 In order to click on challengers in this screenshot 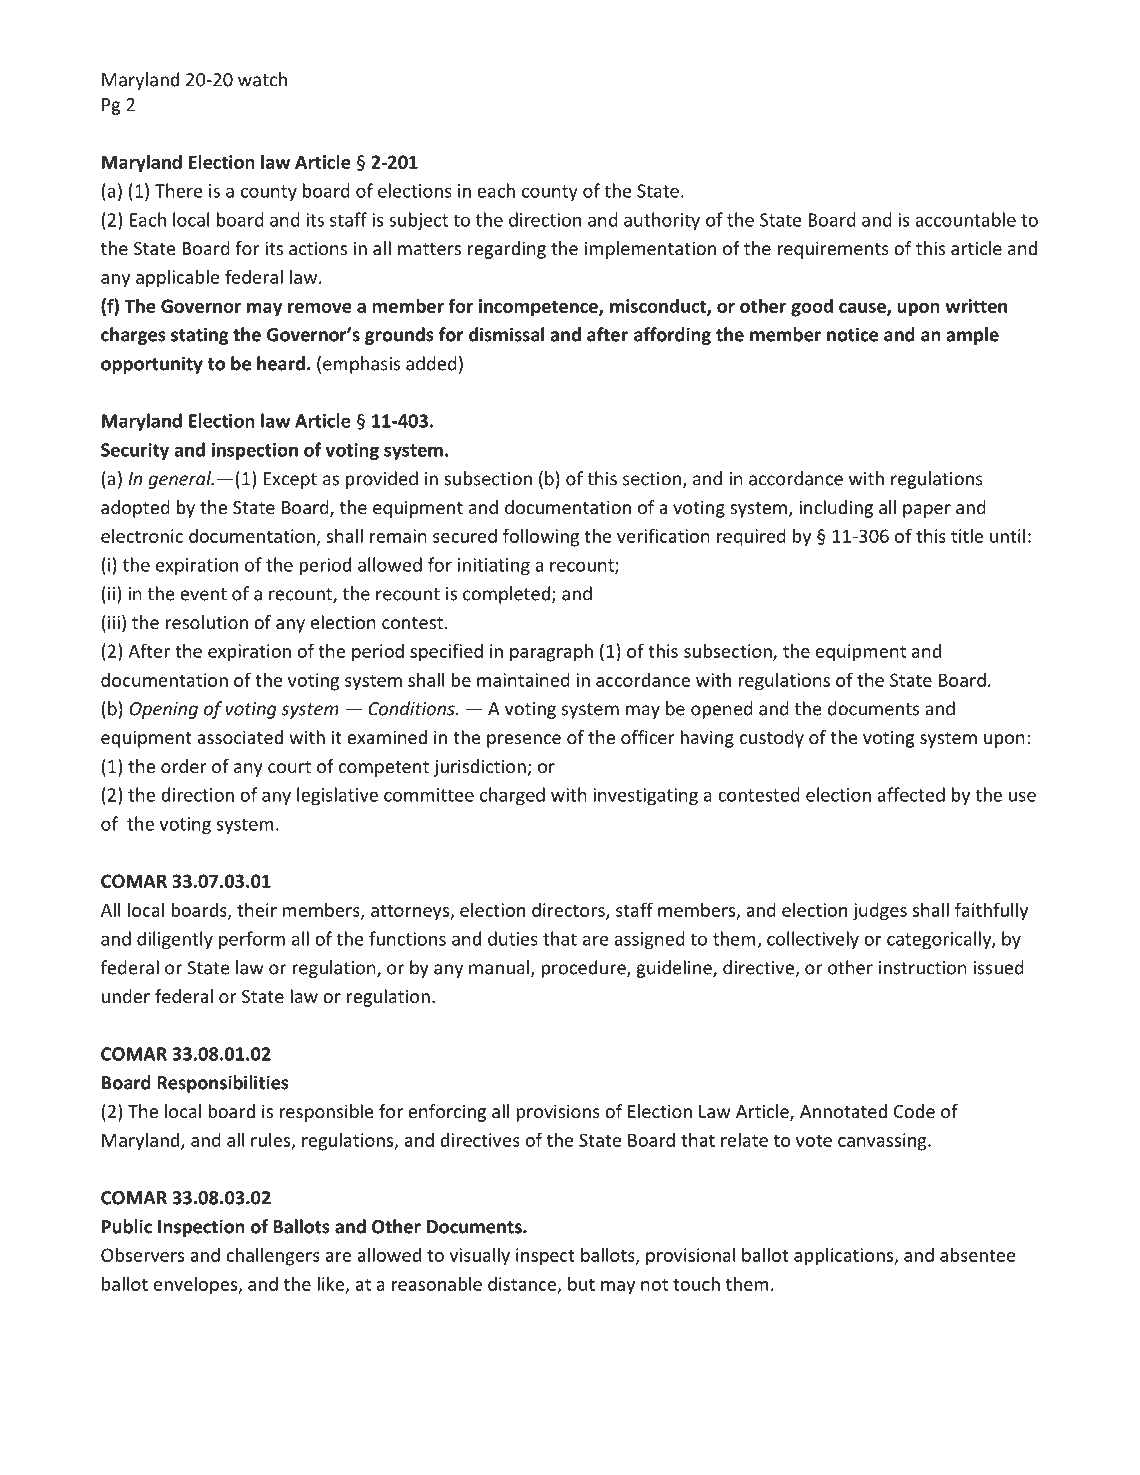, I will do `click(273, 1256)`.
